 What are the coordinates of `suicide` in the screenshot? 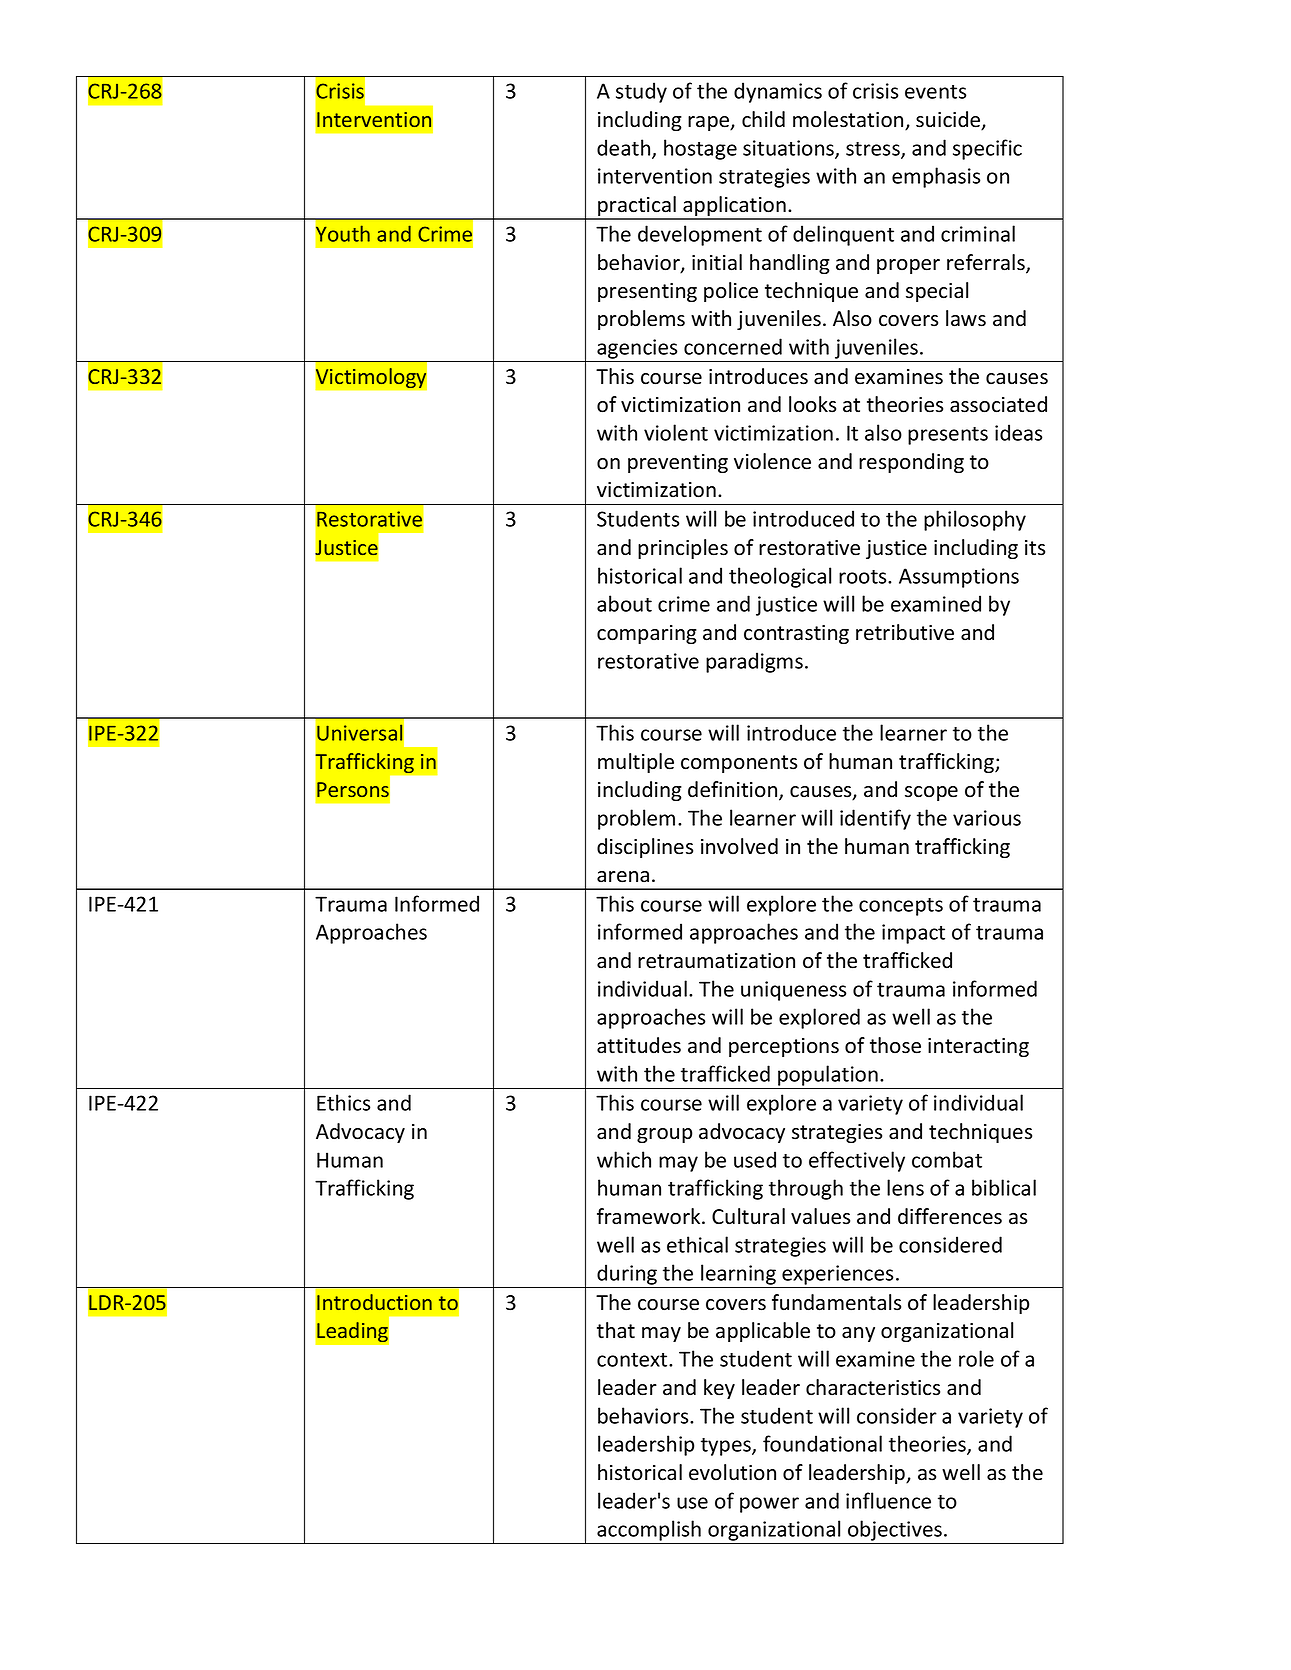 It's located at (949, 120).
